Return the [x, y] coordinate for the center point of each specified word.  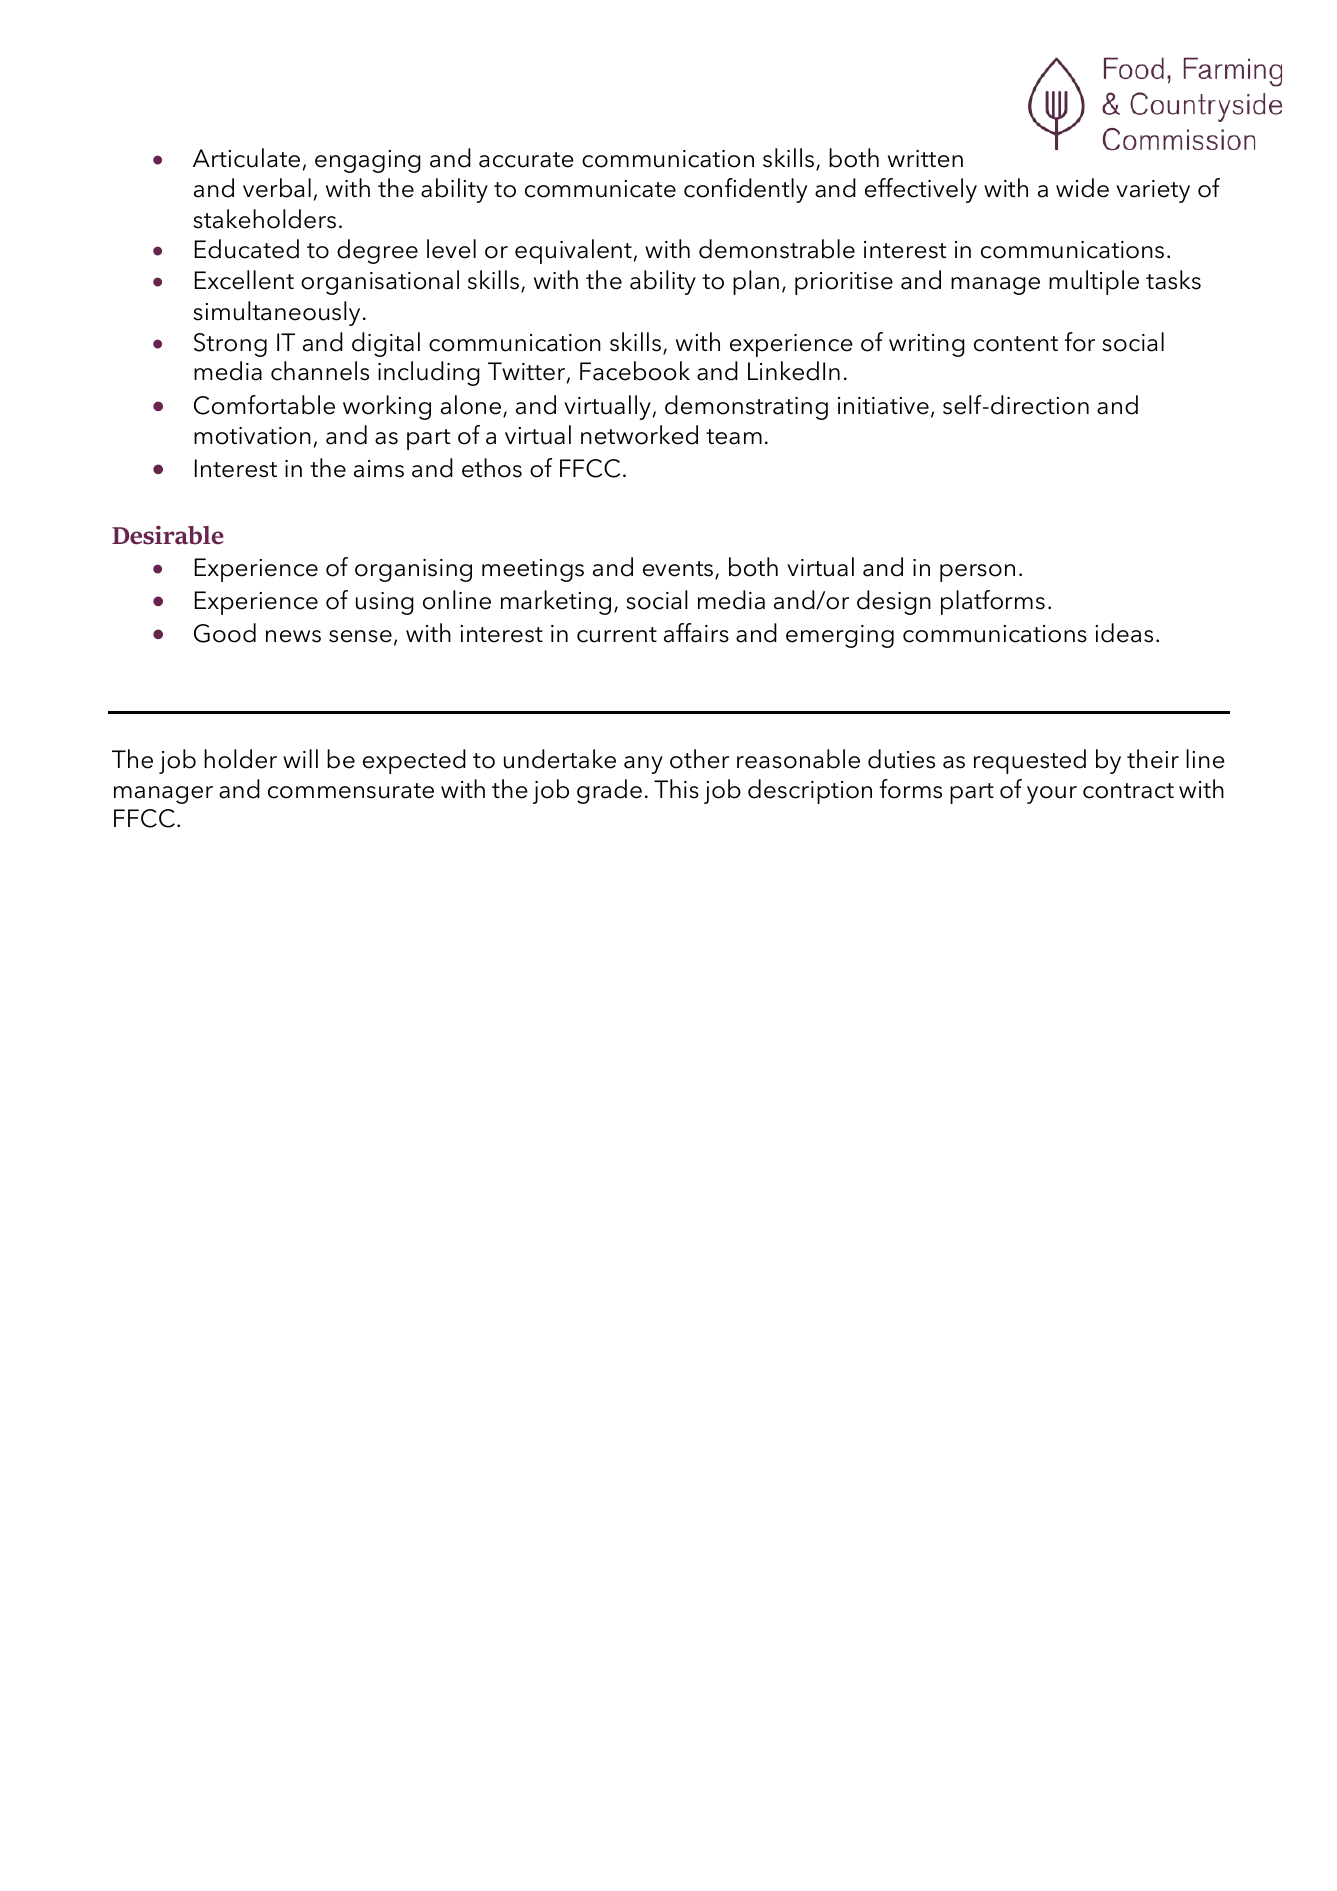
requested [1030, 761]
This [676, 789]
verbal [277, 188]
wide [1082, 188]
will [300, 758]
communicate [600, 189]
